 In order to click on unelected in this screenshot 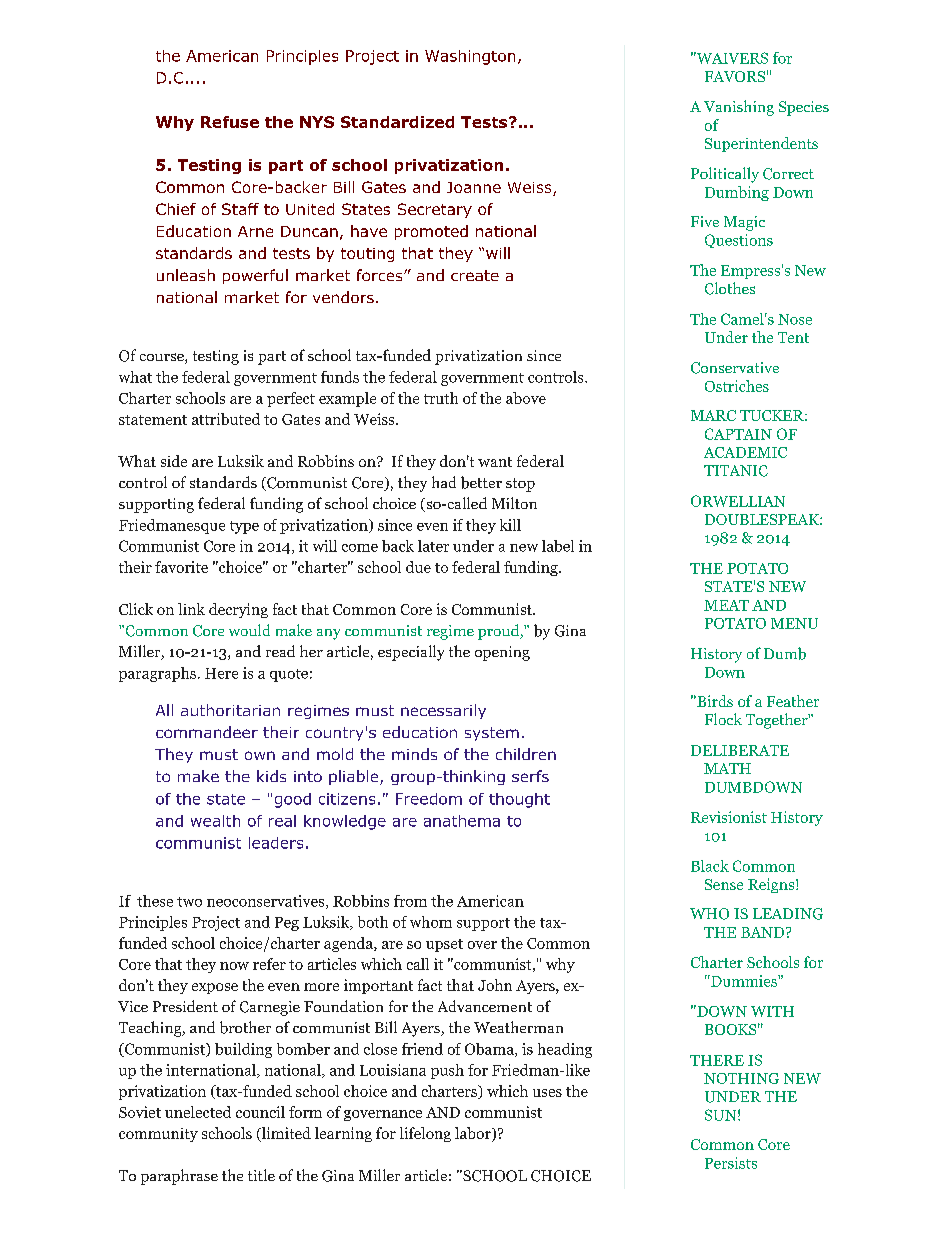, I will do `click(198, 1112)`.
